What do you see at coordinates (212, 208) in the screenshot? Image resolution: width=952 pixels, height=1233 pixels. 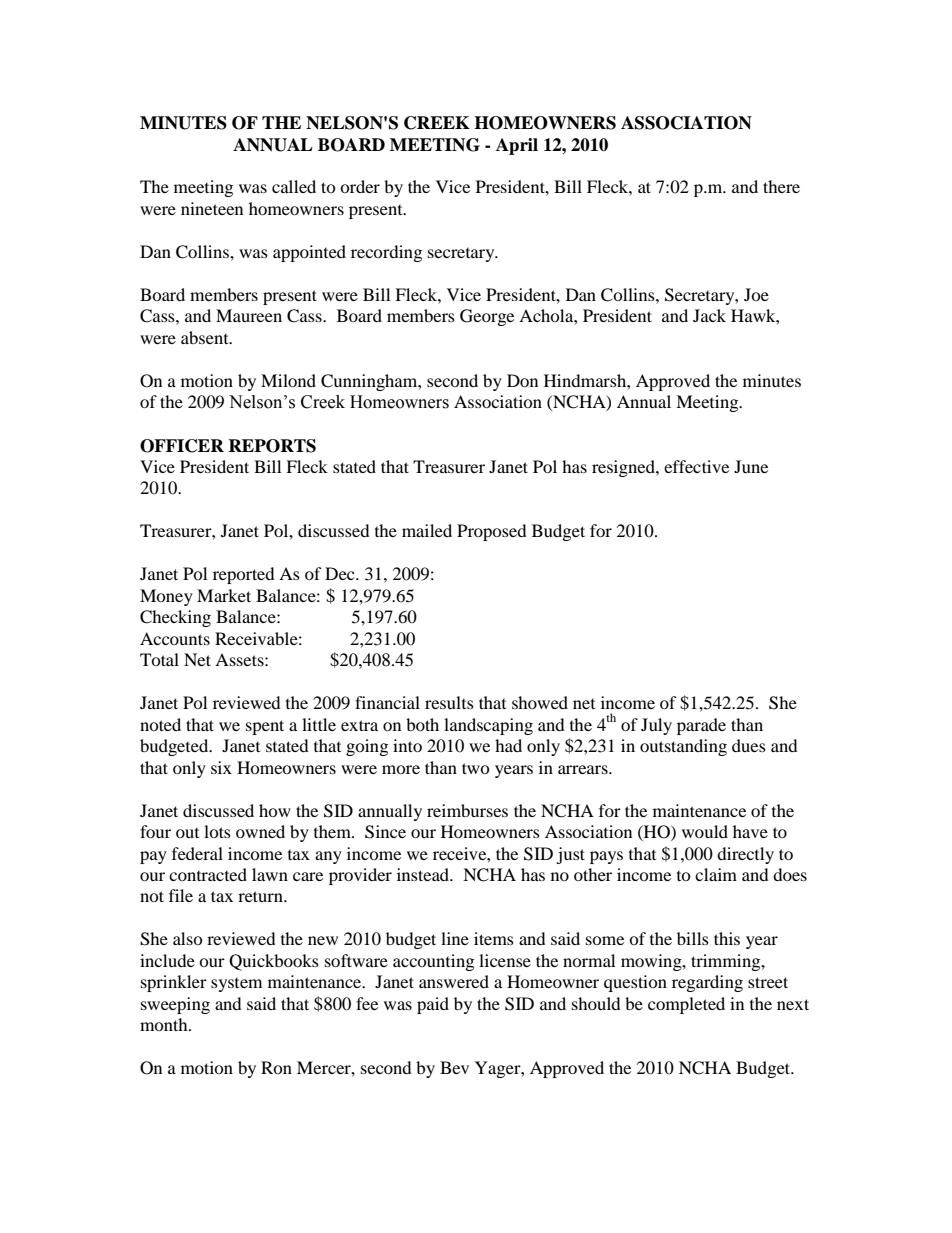 I see `nineteen` at bounding box center [212, 208].
